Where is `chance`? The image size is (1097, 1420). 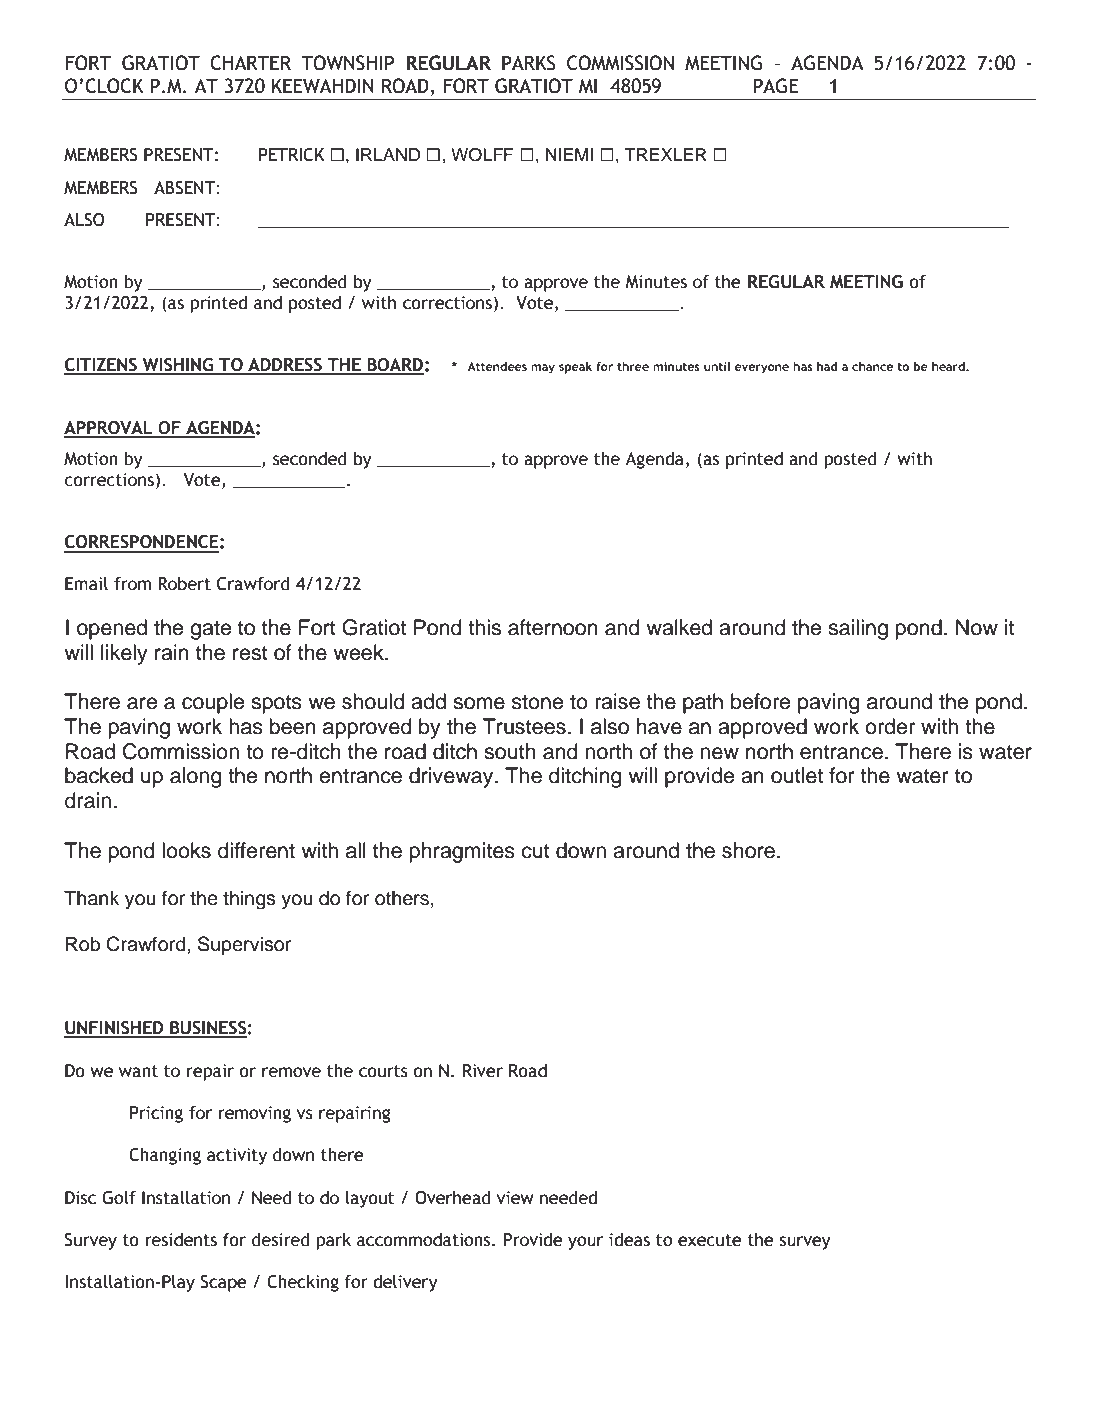 chance is located at coordinates (872, 366).
